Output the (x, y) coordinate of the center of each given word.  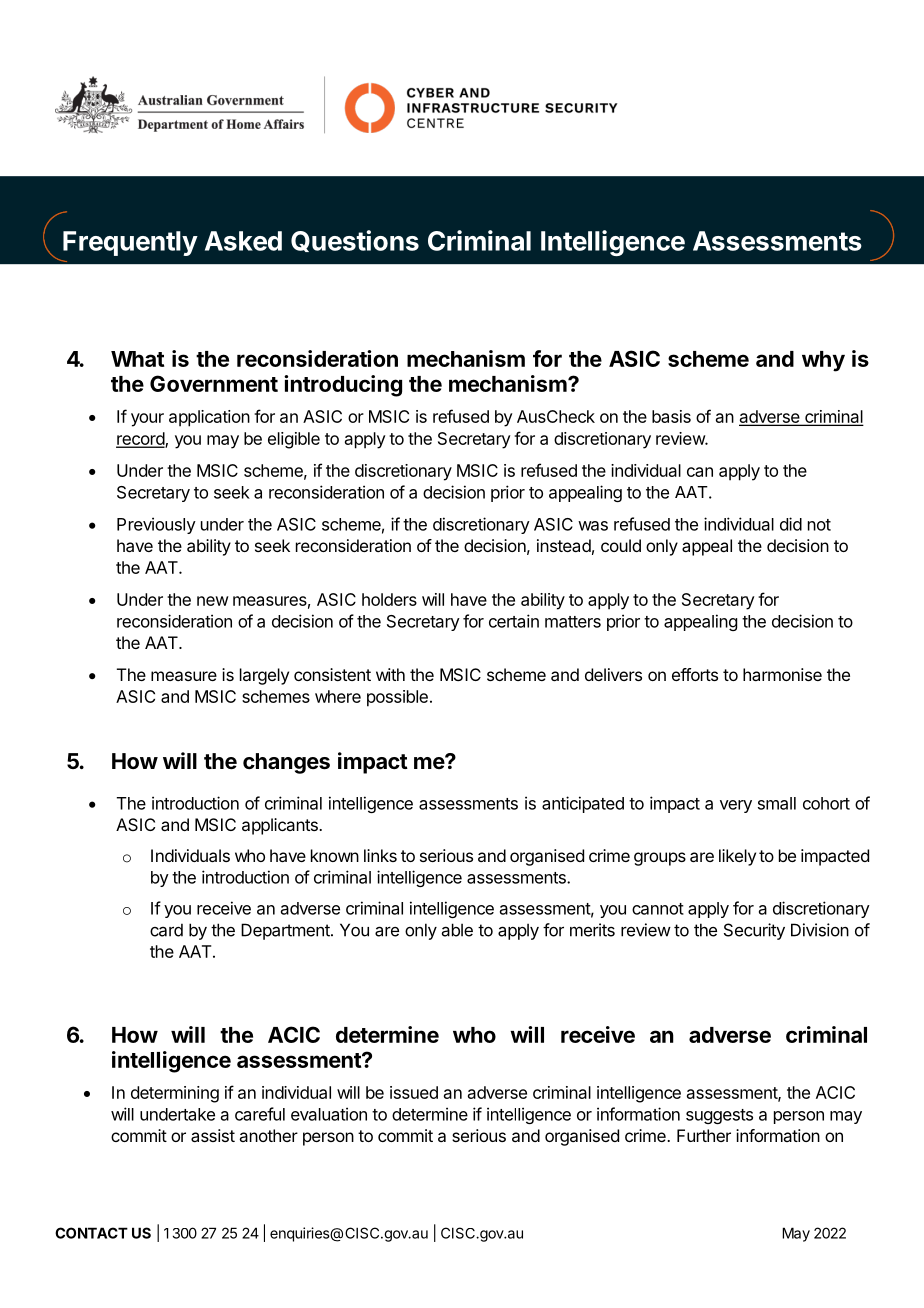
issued (414, 1092)
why (823, 361)
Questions (355, 241)
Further (704, 1135)
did (791, 524)
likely (737, 857)
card (166, 930)
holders (389, 599)
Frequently (130, 243)
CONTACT (91, 1233)
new (213, 601)
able (457, 930)
